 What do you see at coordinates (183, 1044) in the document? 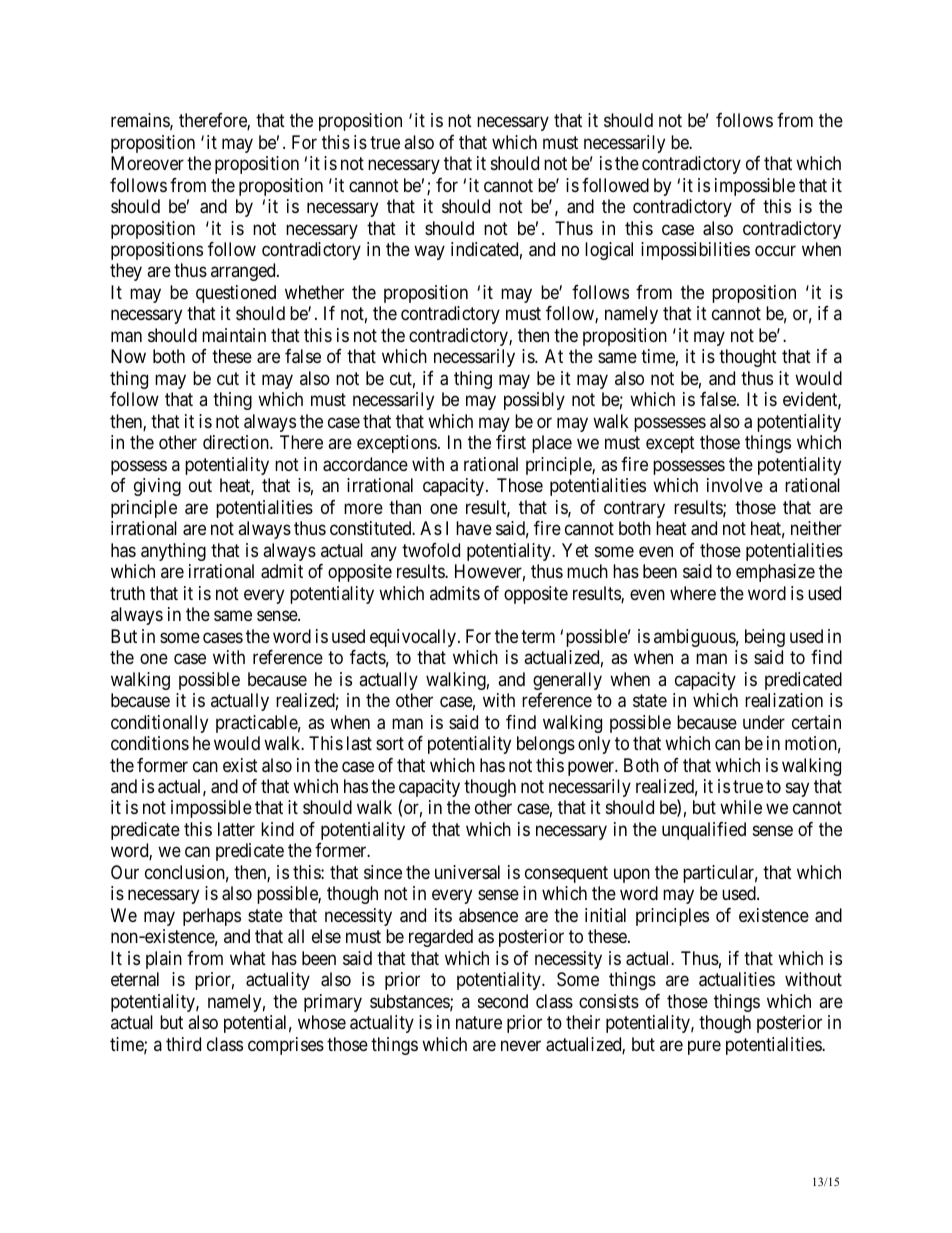
I see `third` at bounding box center [183, 1044].
